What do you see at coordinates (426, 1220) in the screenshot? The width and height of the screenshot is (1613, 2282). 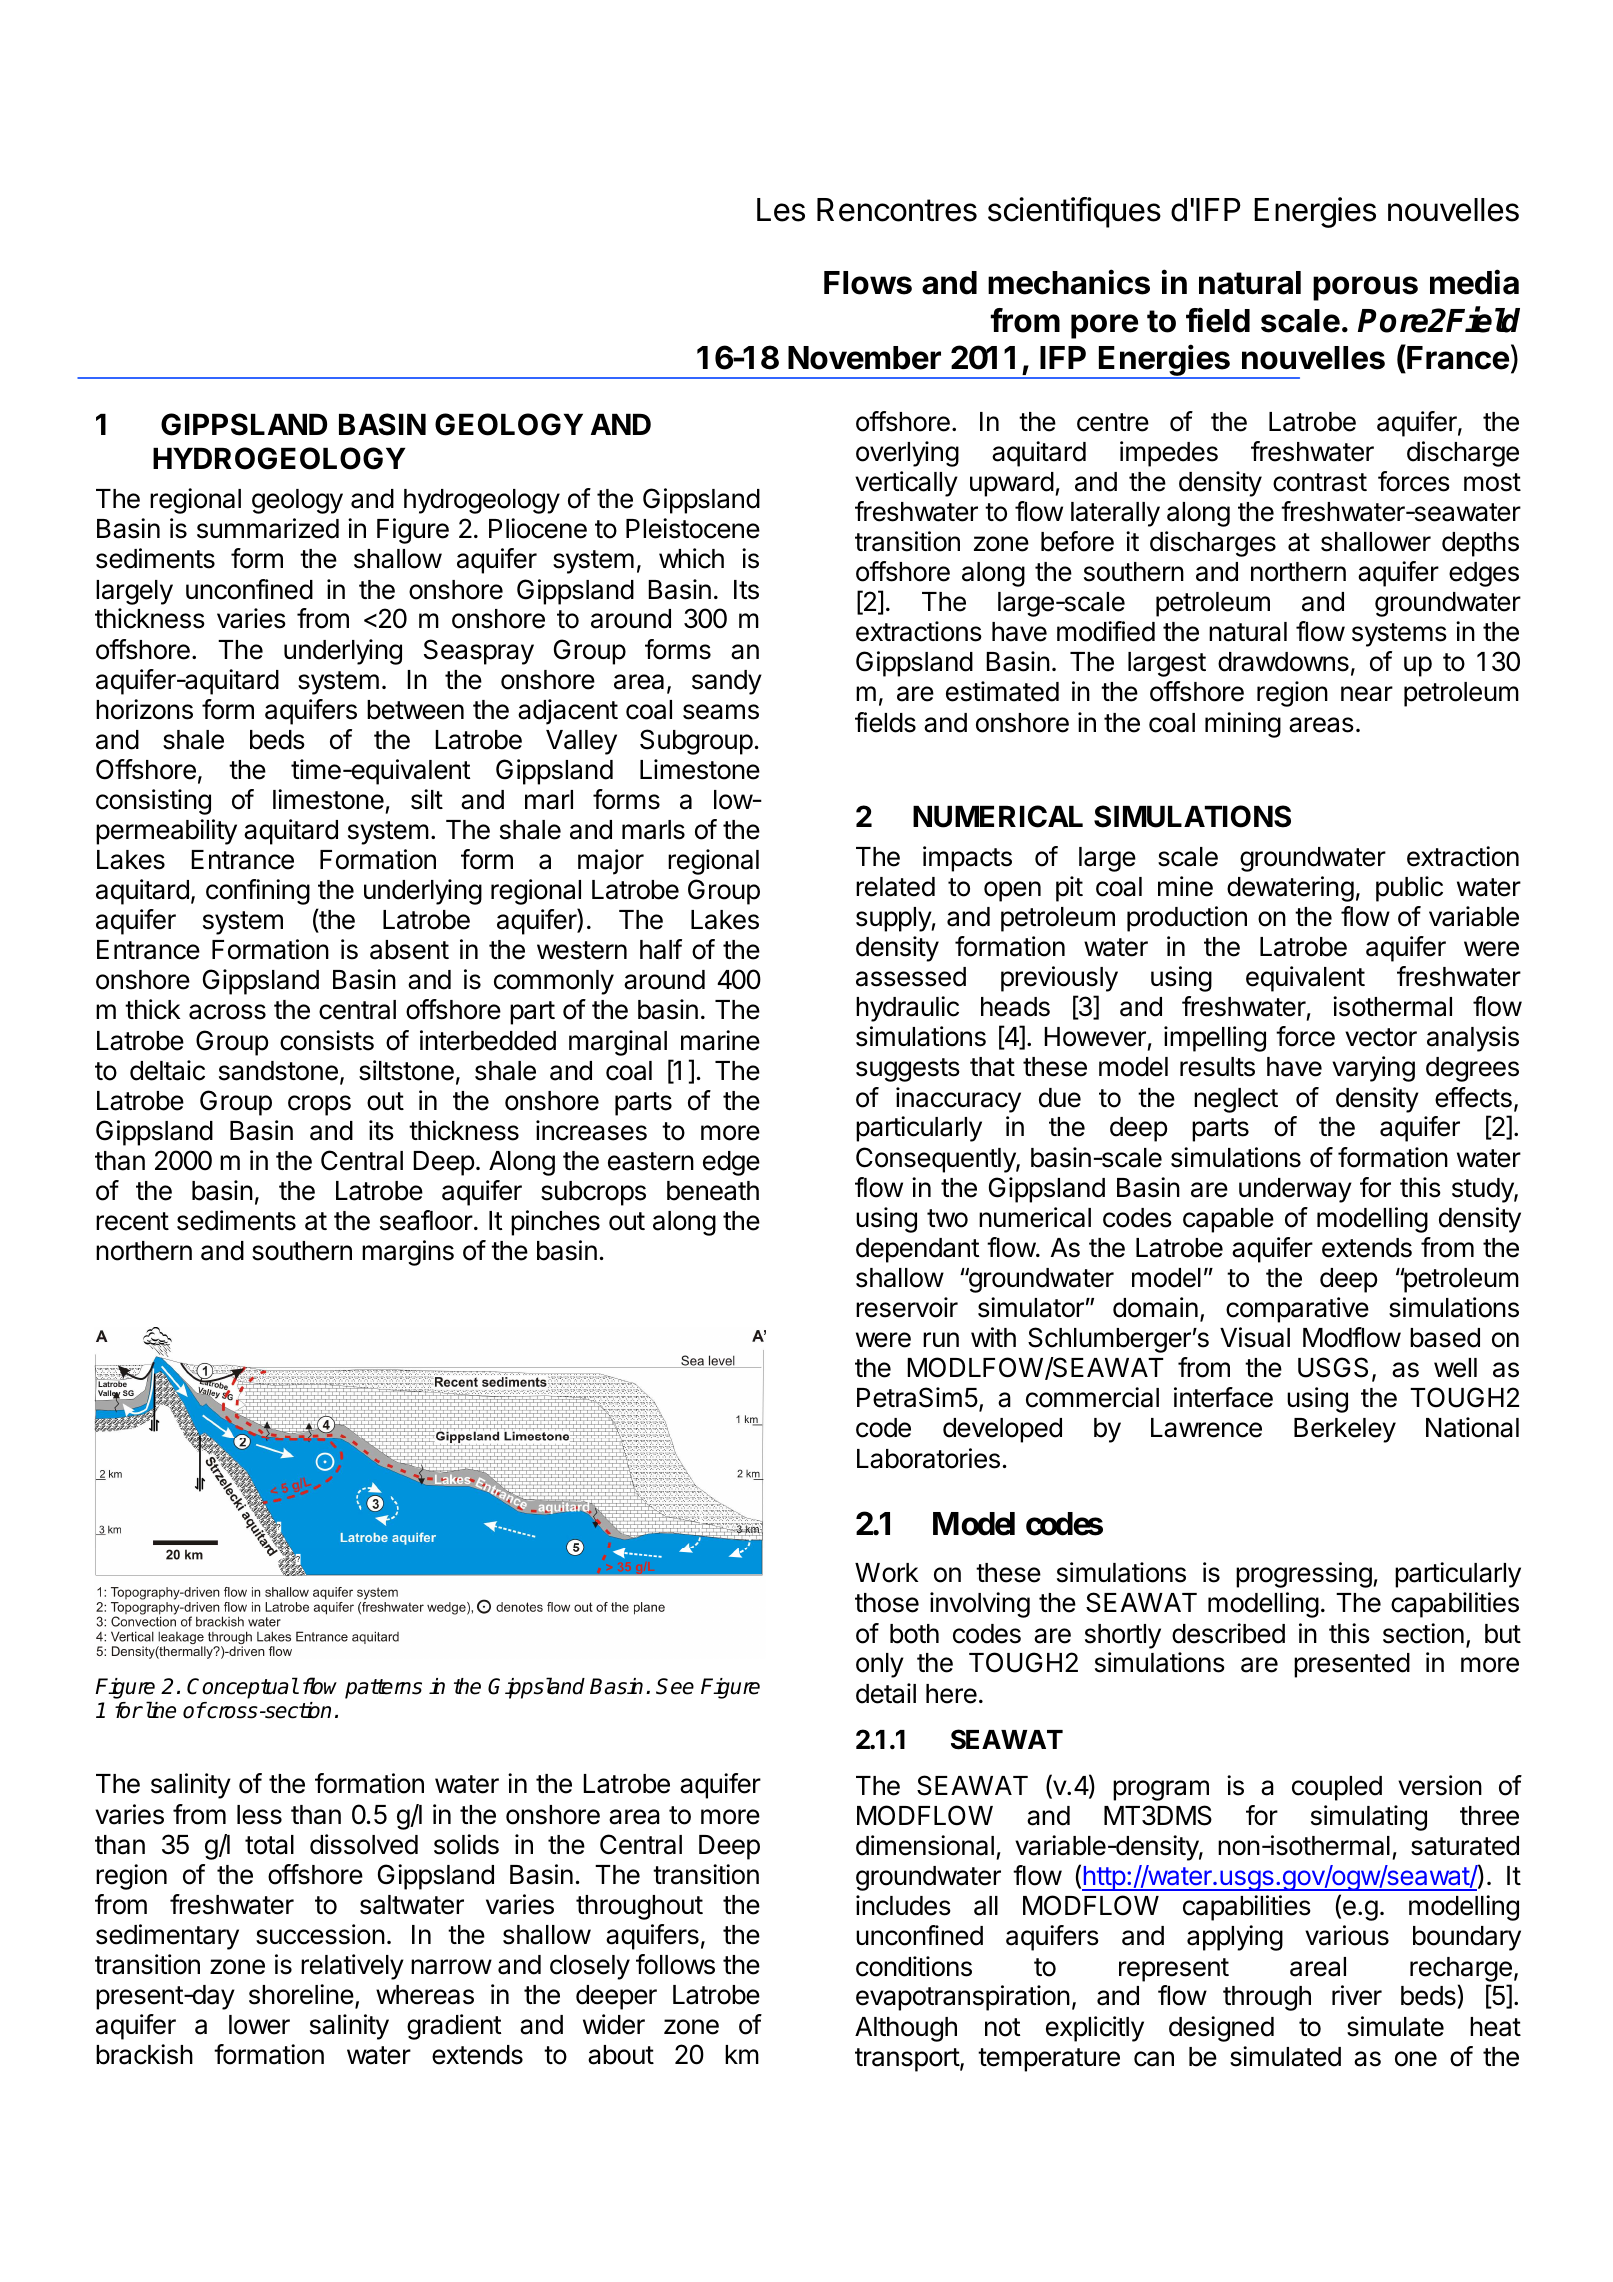 I see `seafloor` at bounding box center [426, 1220].
